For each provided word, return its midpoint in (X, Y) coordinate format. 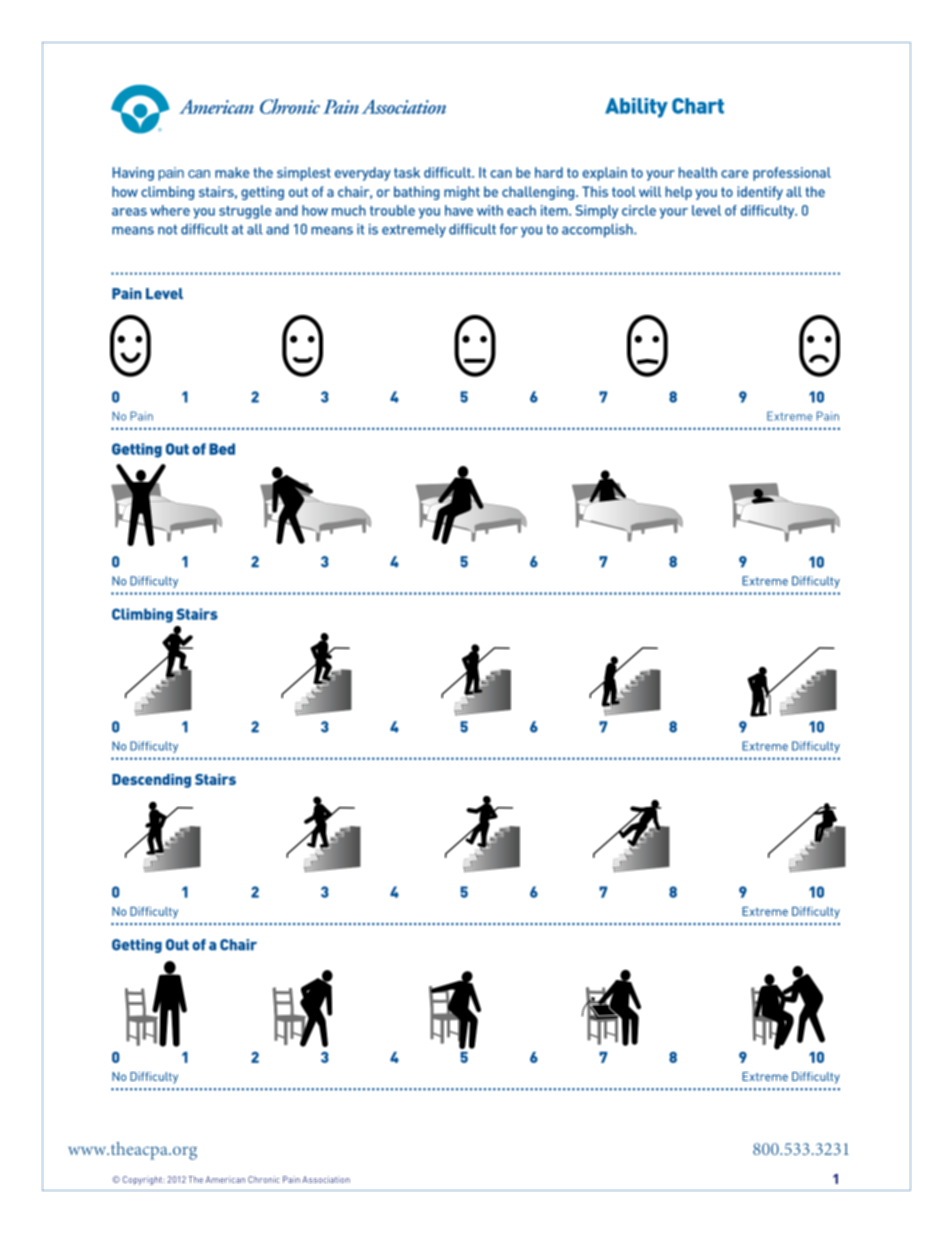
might (462, 193)
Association (326, 1179)
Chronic (264, 1179)
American (225, 1179)
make (232, 172)
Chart (698, 106)
